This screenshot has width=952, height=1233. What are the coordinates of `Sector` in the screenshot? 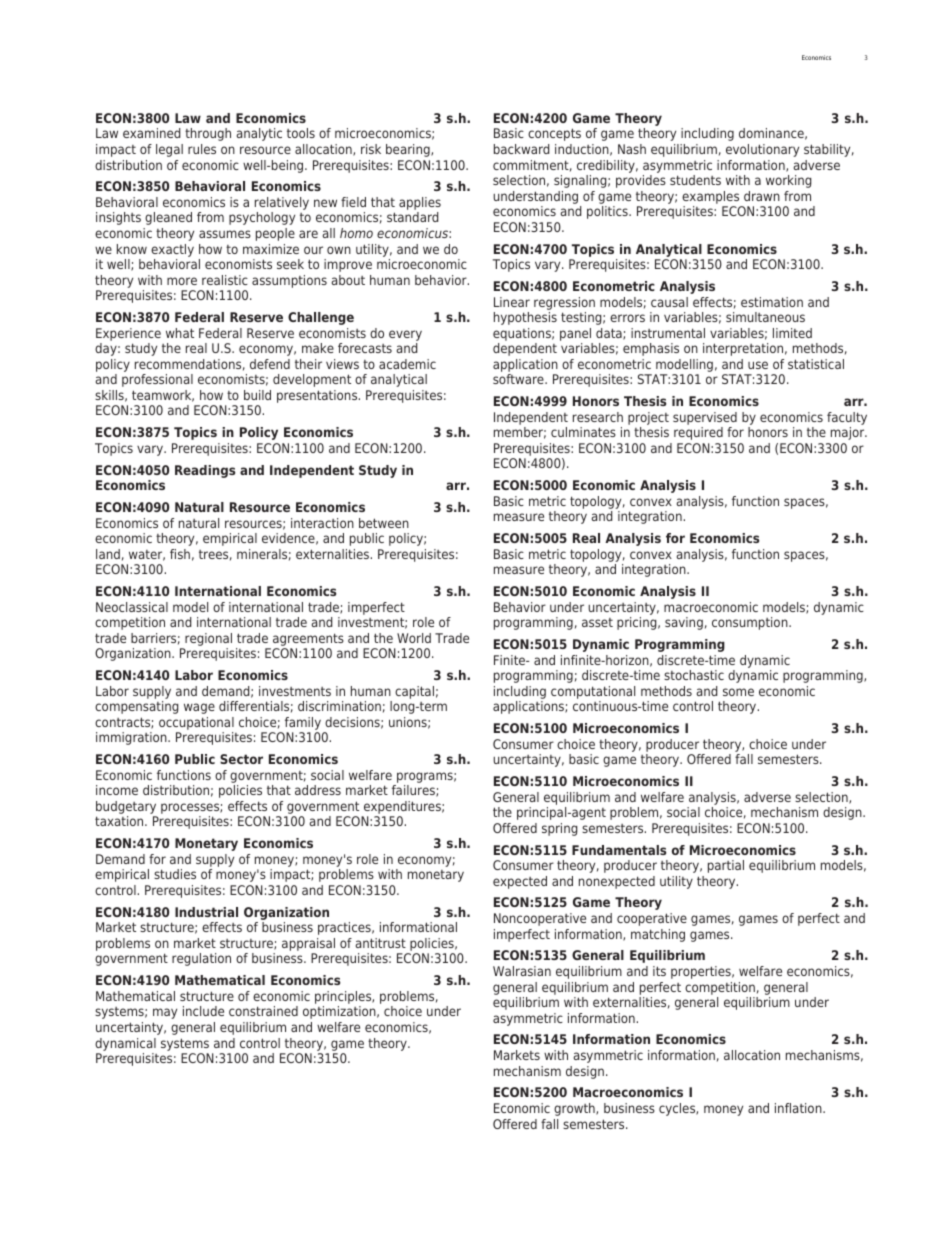 It's located at (241, 759).
